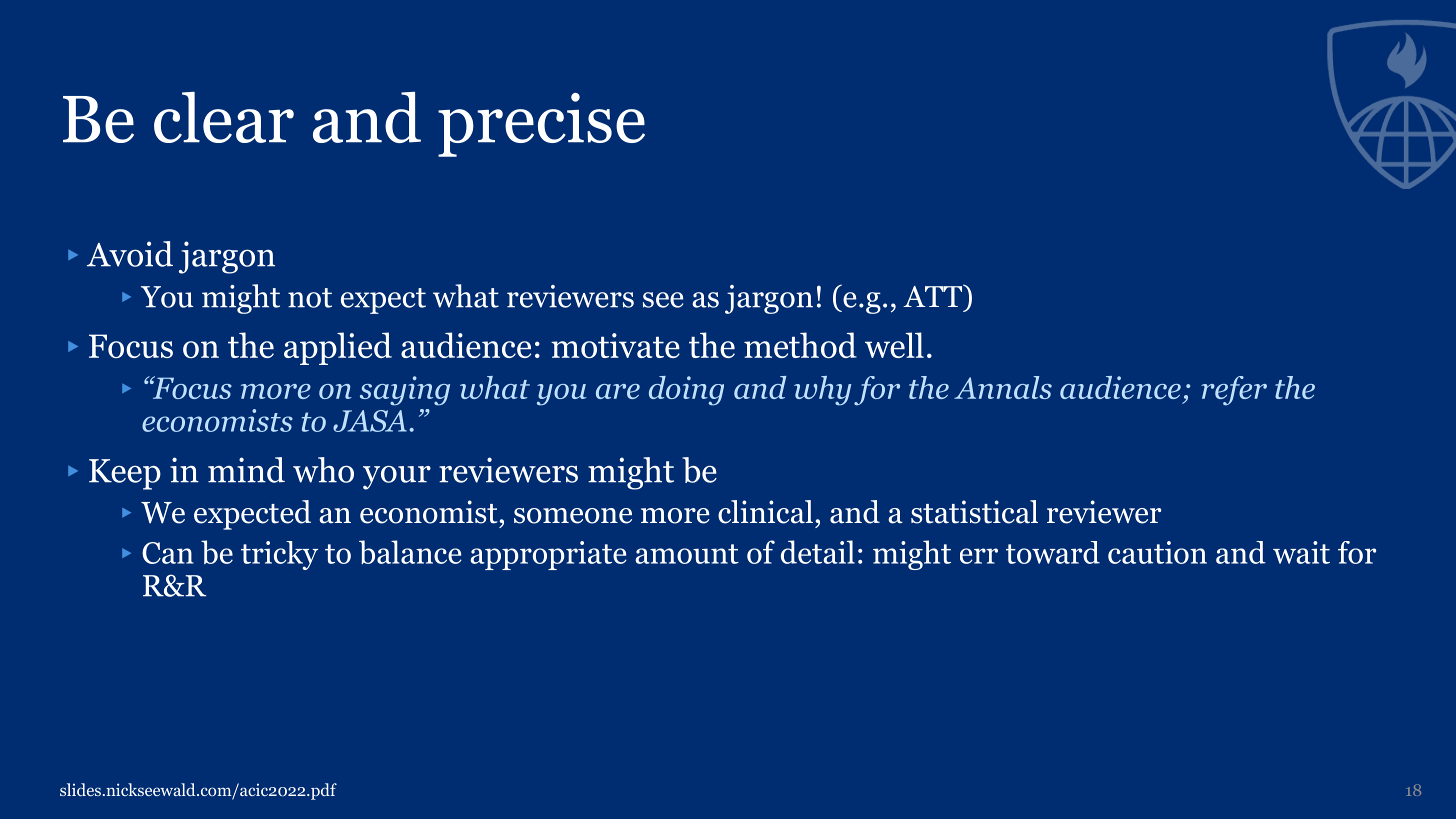 Image resolution: width=1456 pixels, height=819 pixels. What do you see at coordinates (800, 345) in the screenshot?
I see `method` at bounding box center [800, 345].
